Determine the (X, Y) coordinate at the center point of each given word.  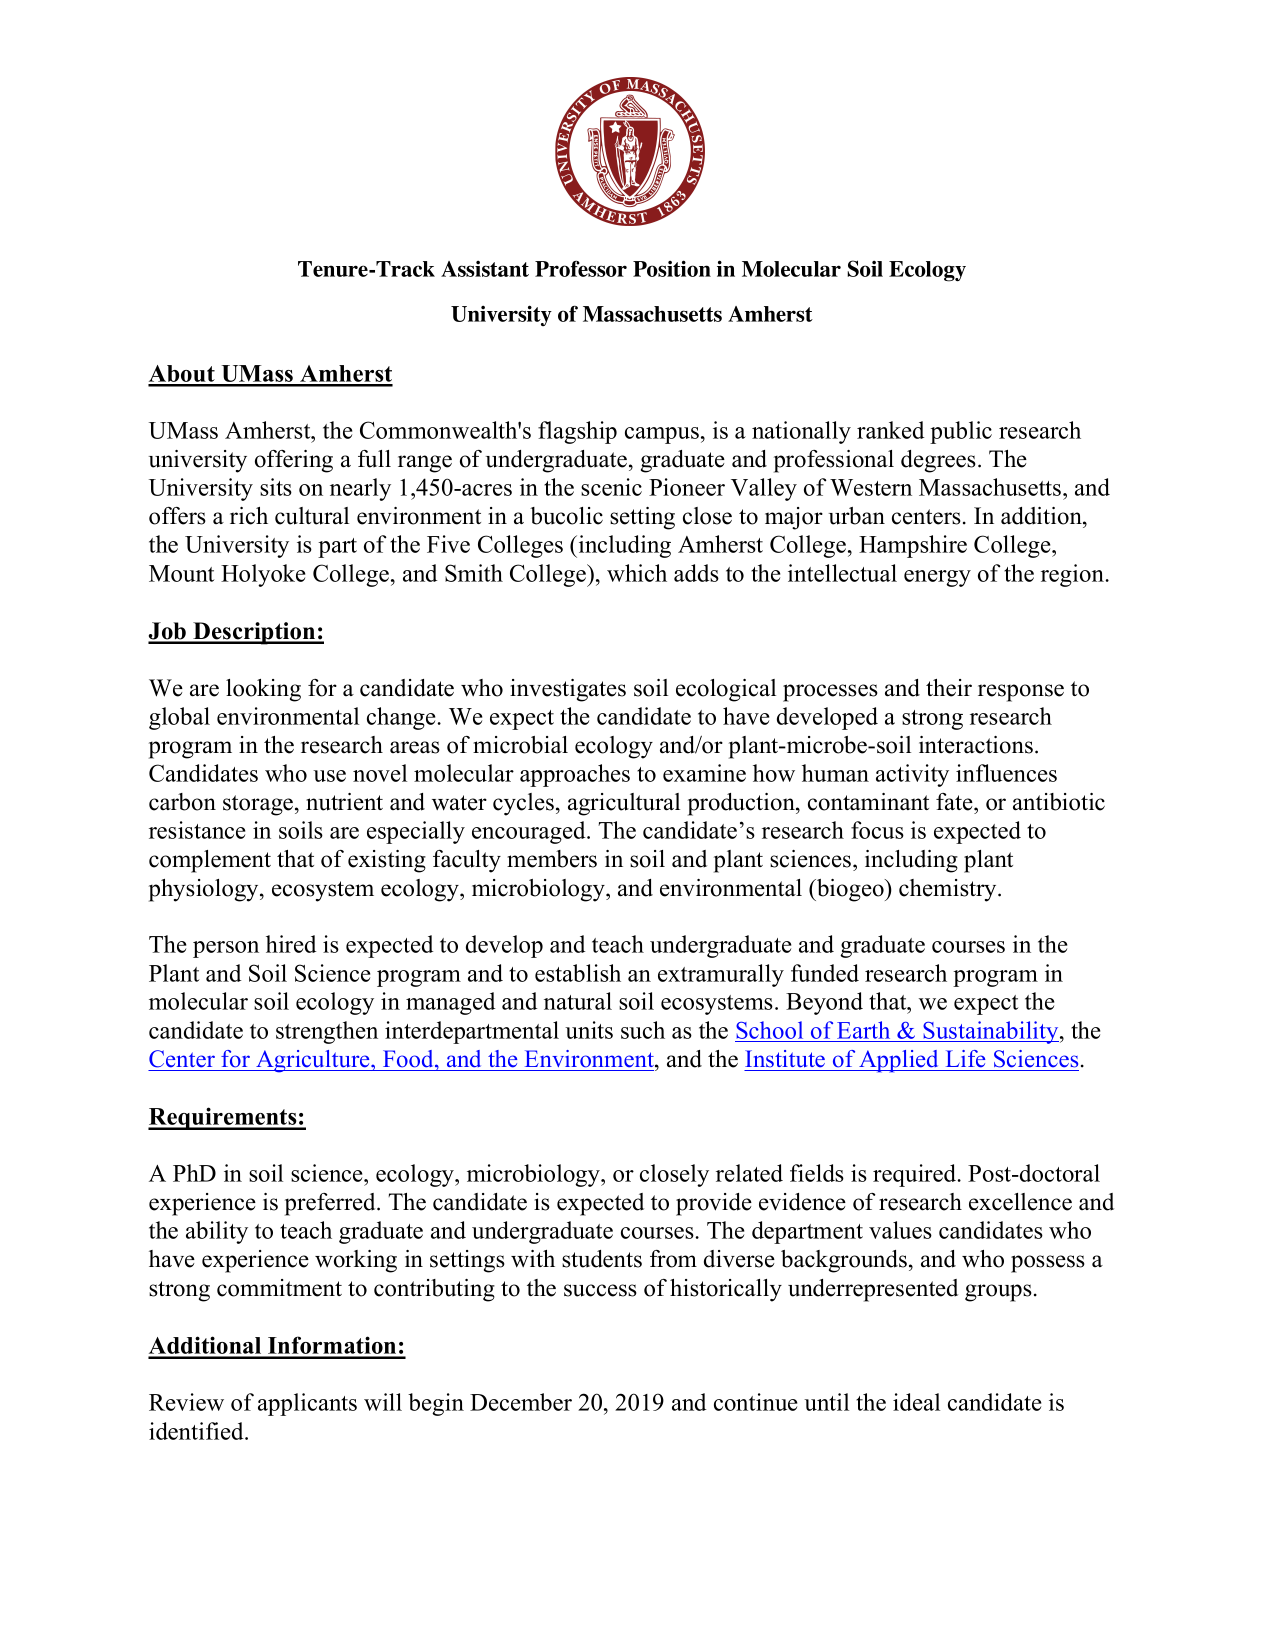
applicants (307, 1404)
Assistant (485, 269)
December (521, 1402)
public (961, 432)
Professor (581, 268)
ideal (916, 1402)
